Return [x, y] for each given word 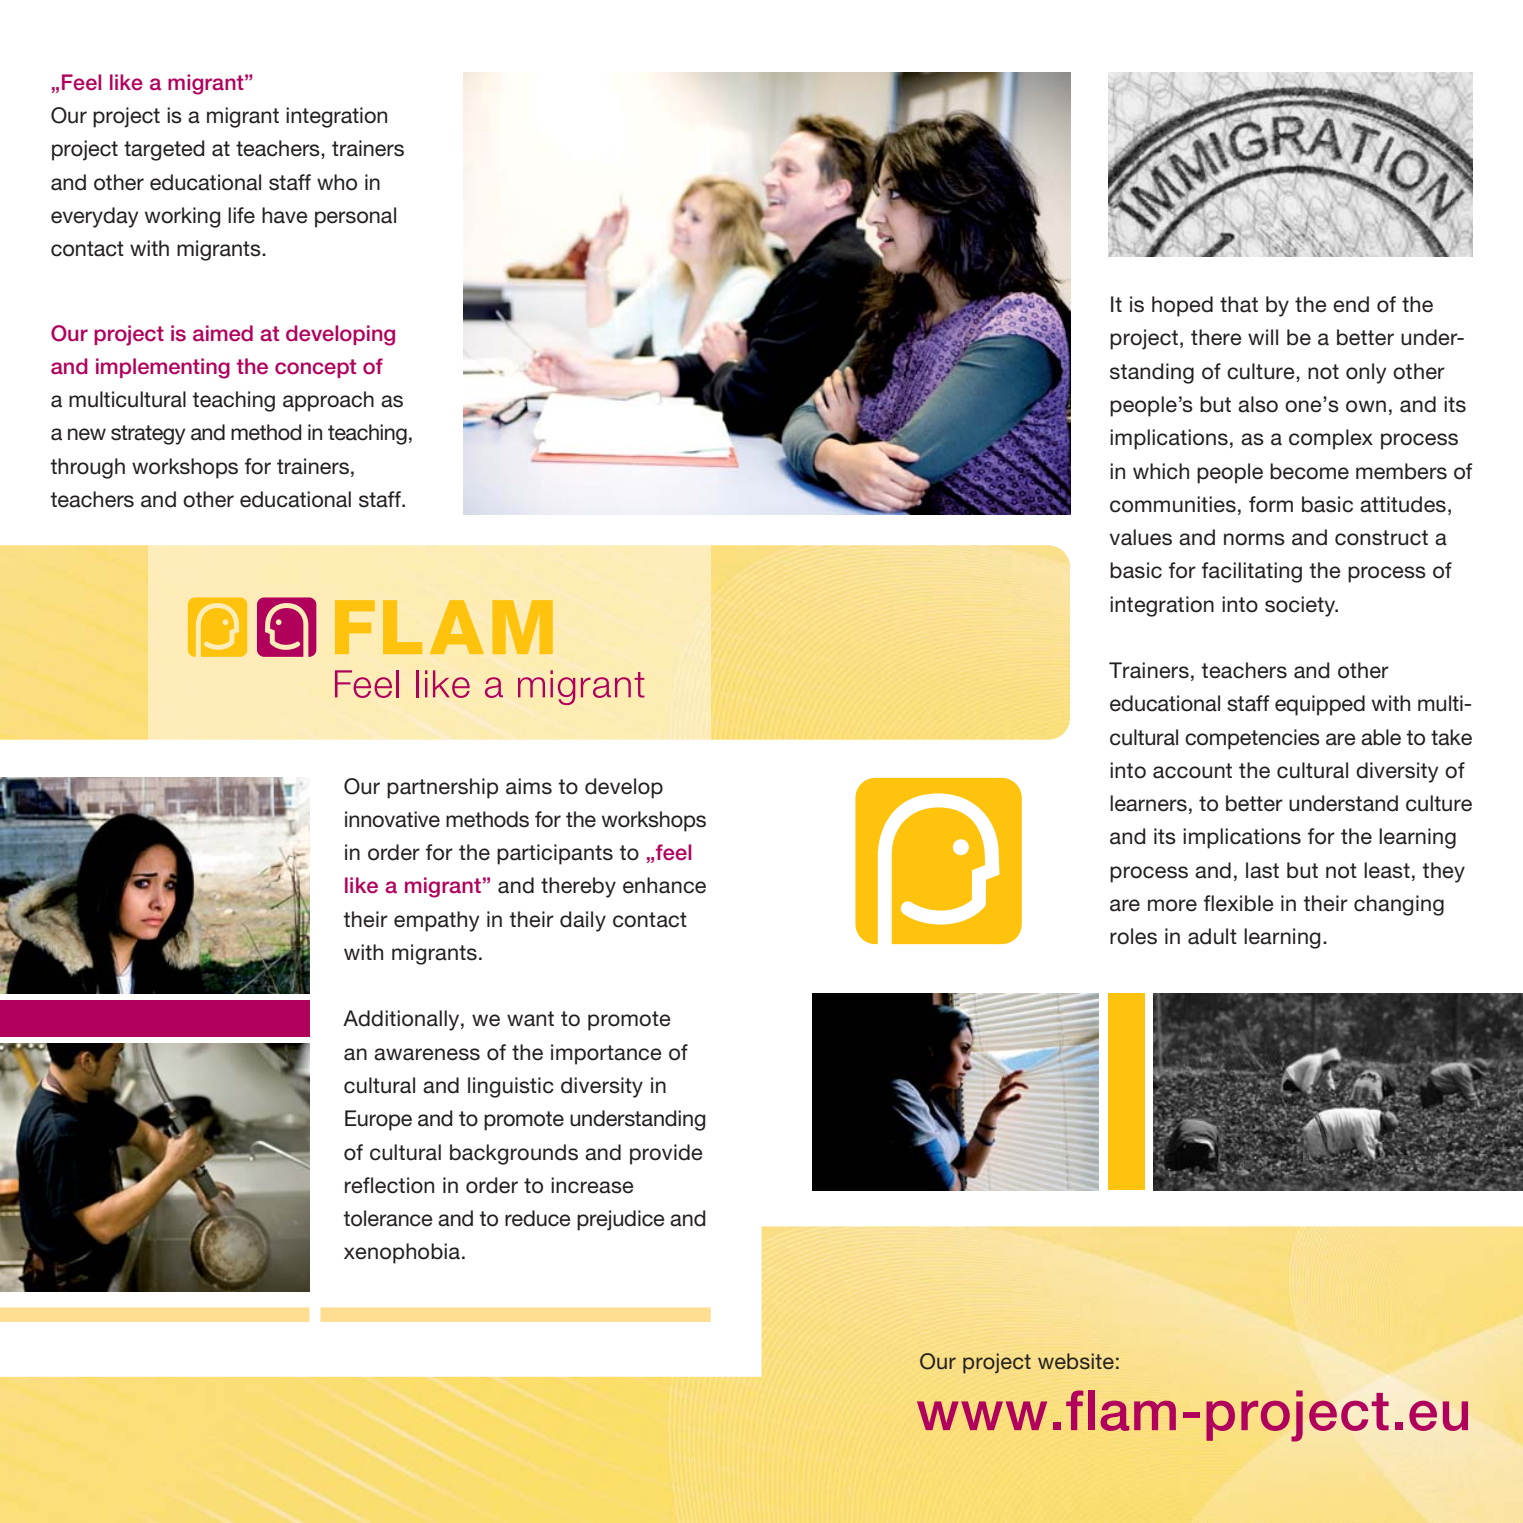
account [1192, 771]
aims [529, 786]
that [1239, 304]
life [241, 215]
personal [355, 217]
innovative [392, 819]
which [1161, 471]
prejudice [621, 1220]
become [1309, 471]
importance [606, 1054]
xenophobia [402, 1253]
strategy [148, 435]
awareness [427, 1054]
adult [1212, 936]
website [1076, 1361]
